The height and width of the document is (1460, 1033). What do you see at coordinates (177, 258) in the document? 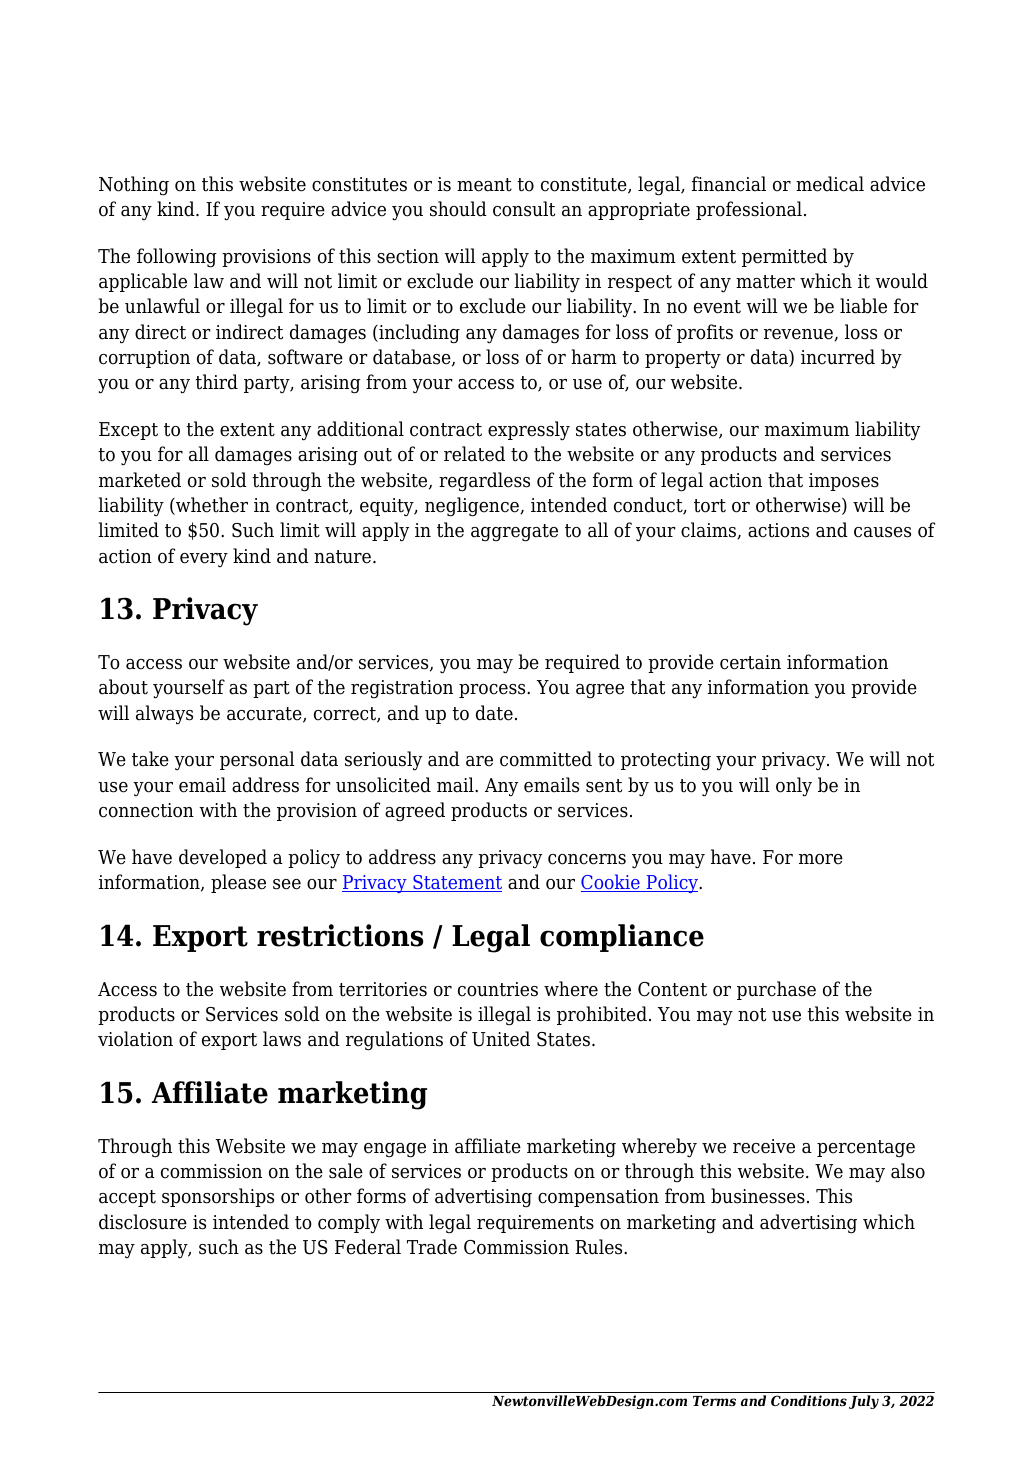
I see `following` at bounding box center [177, 258].
